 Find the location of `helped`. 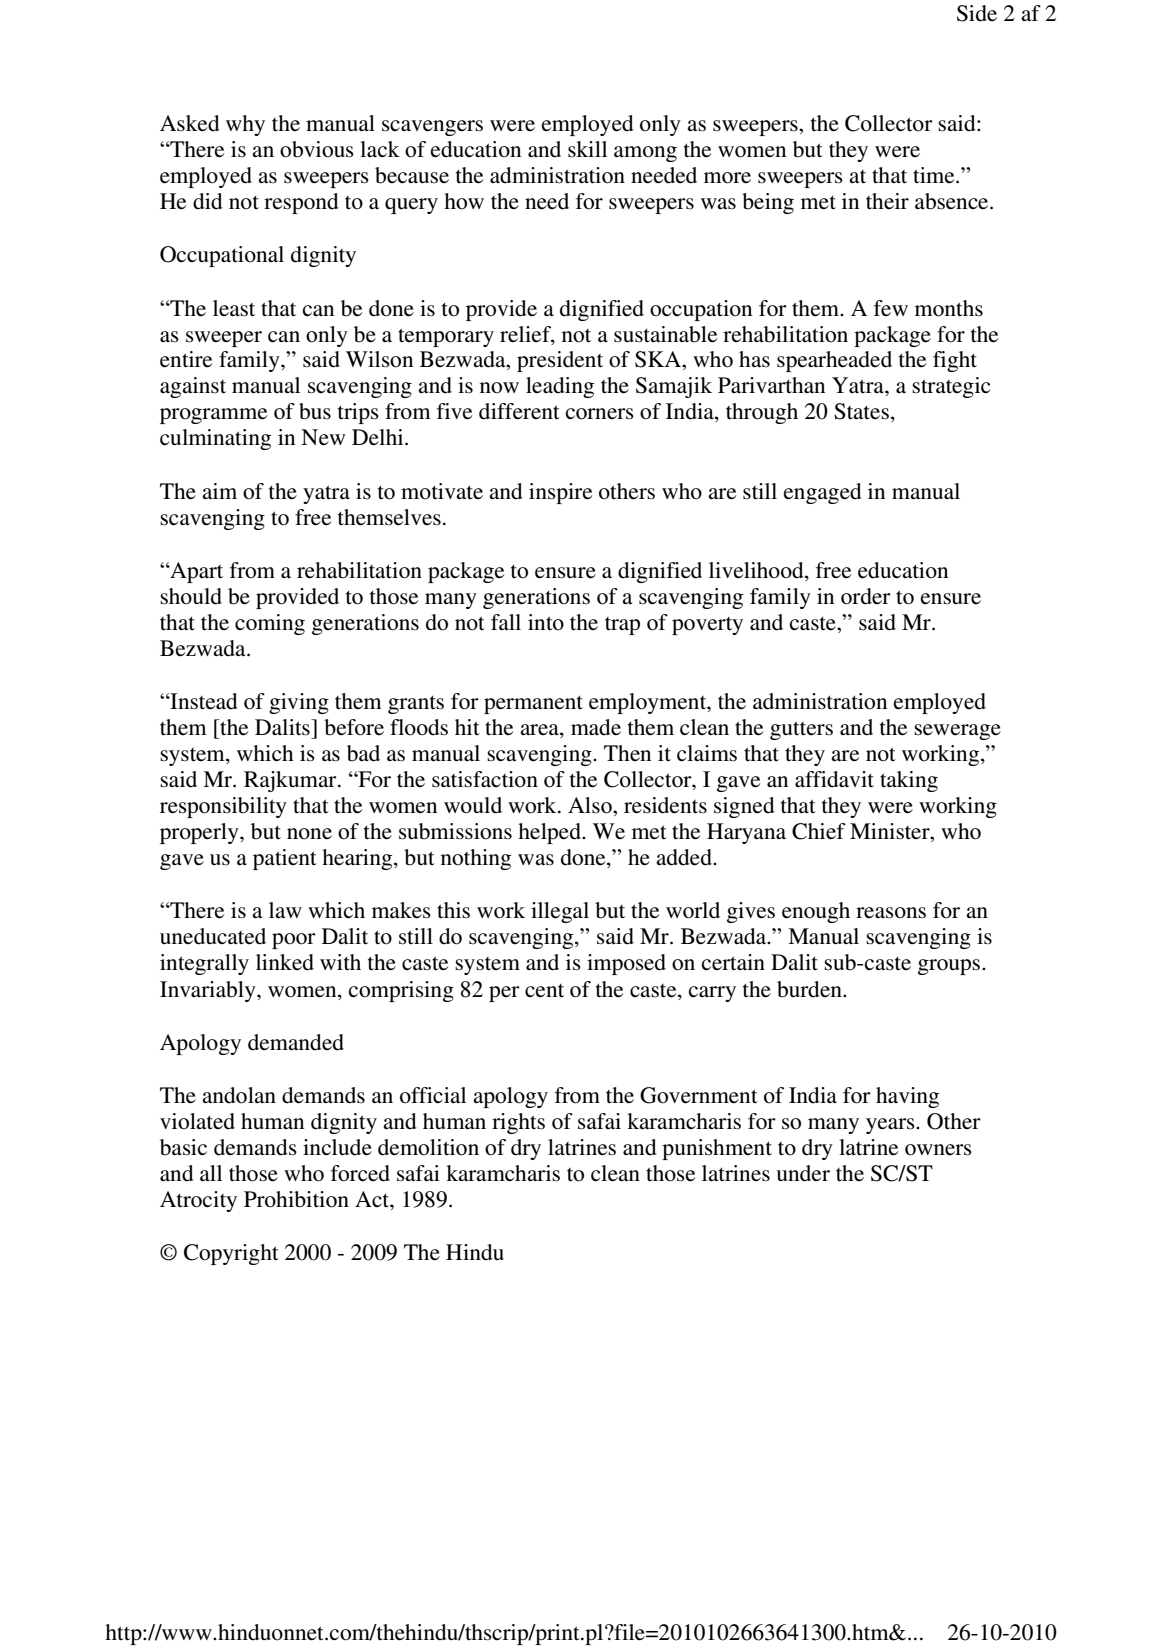

helped is located at coordinates (550, 833).
